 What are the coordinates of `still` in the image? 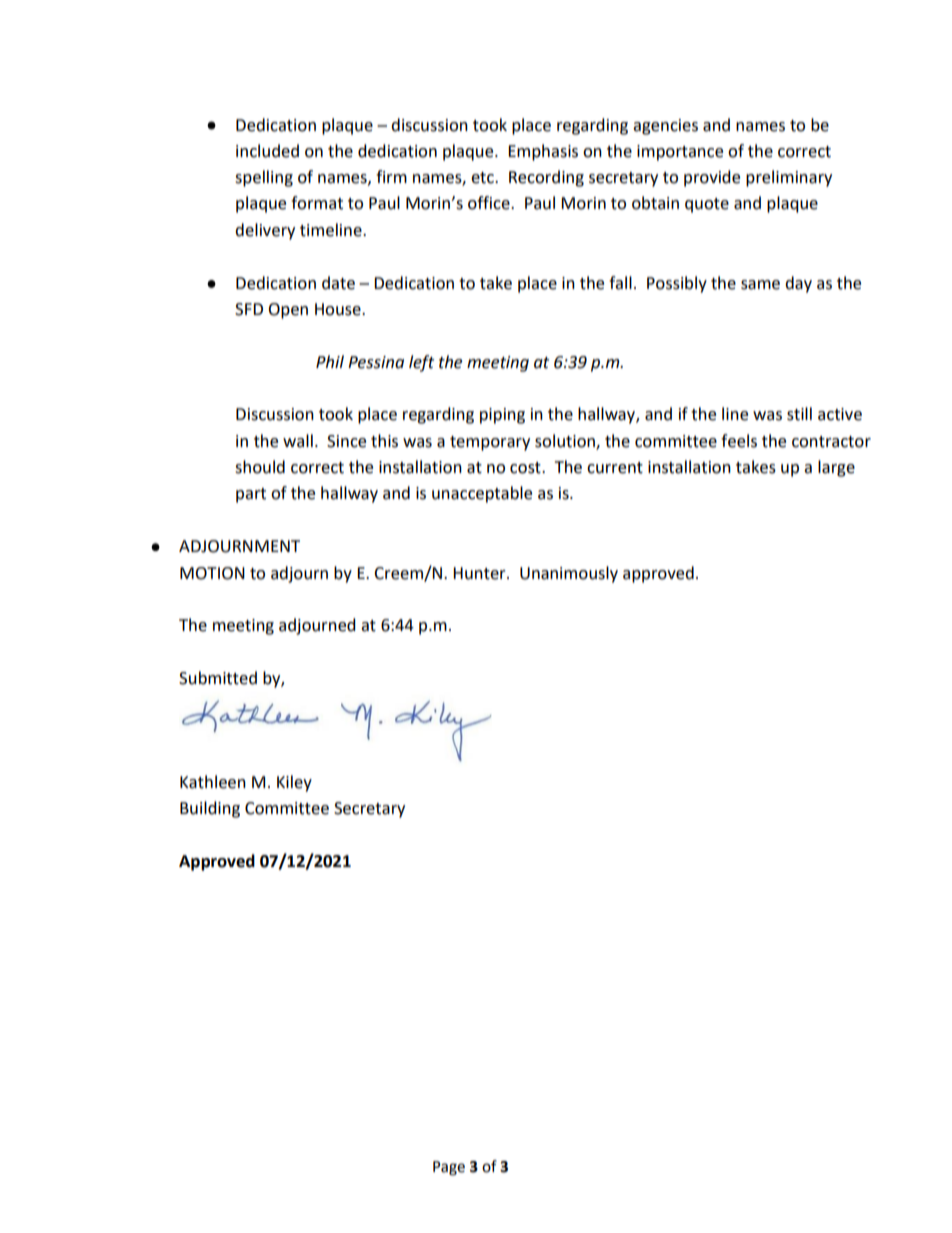 It's located at (799, 414).
